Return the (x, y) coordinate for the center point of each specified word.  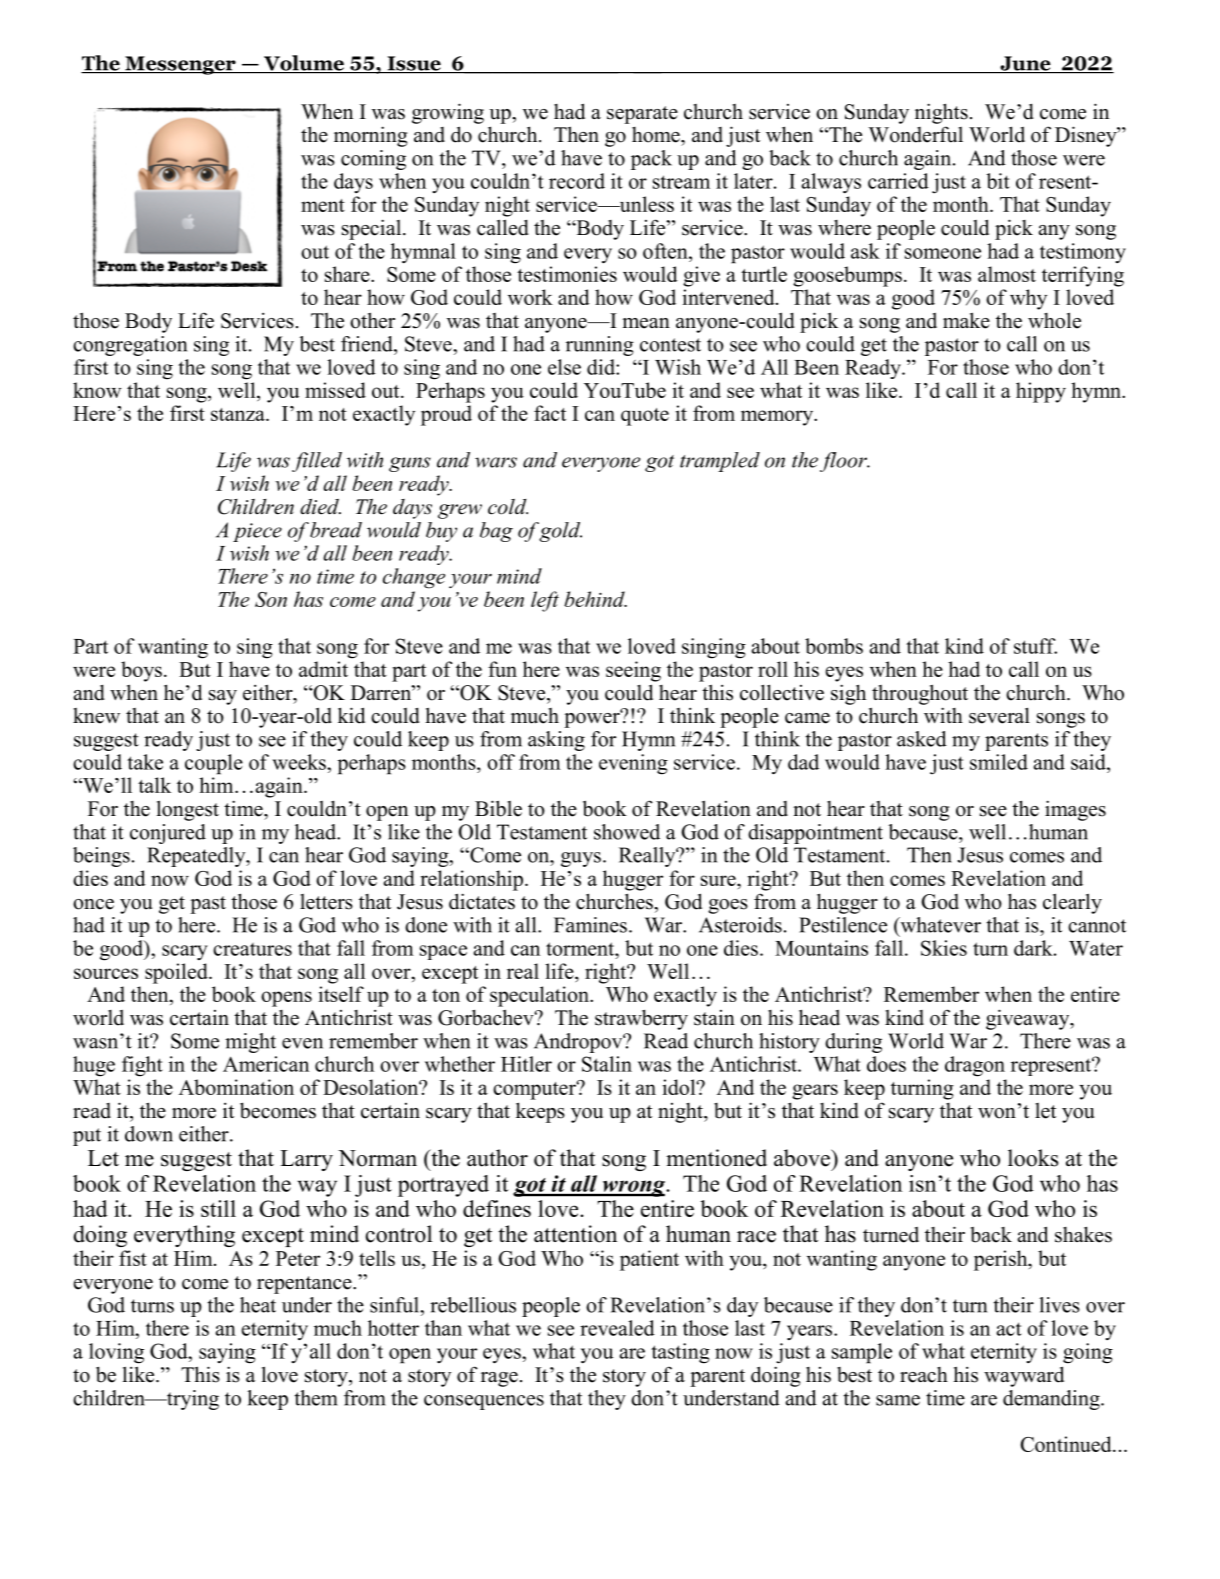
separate (642, 115)
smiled (999, 762)
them (316, 1398)
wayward (1024, 1376)
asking (556, 741)
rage (499, 1379)
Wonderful (915, 134)
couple (214, 764)
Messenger (180, 65)
